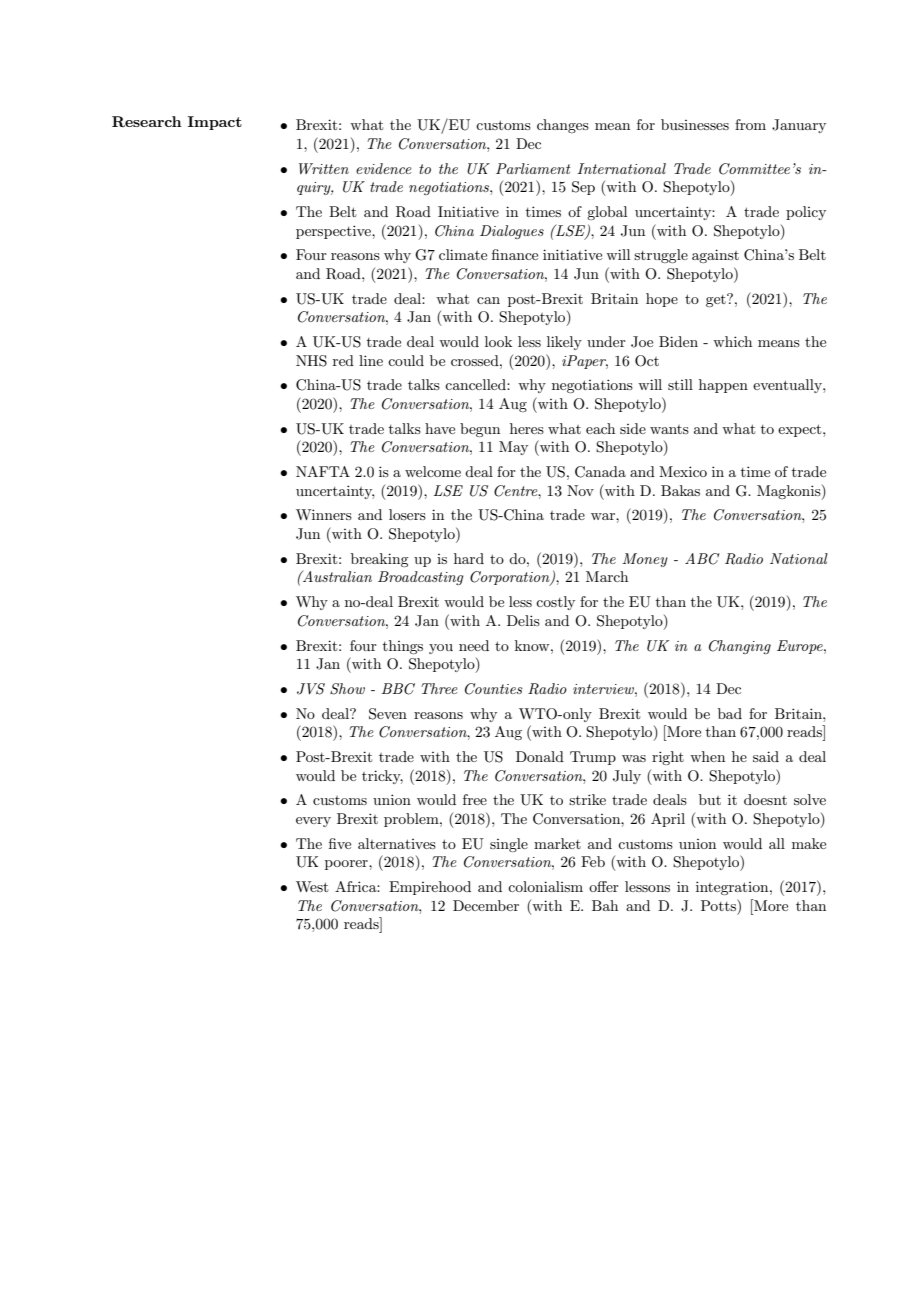  I want to click on Impact, so click(215, 123).
